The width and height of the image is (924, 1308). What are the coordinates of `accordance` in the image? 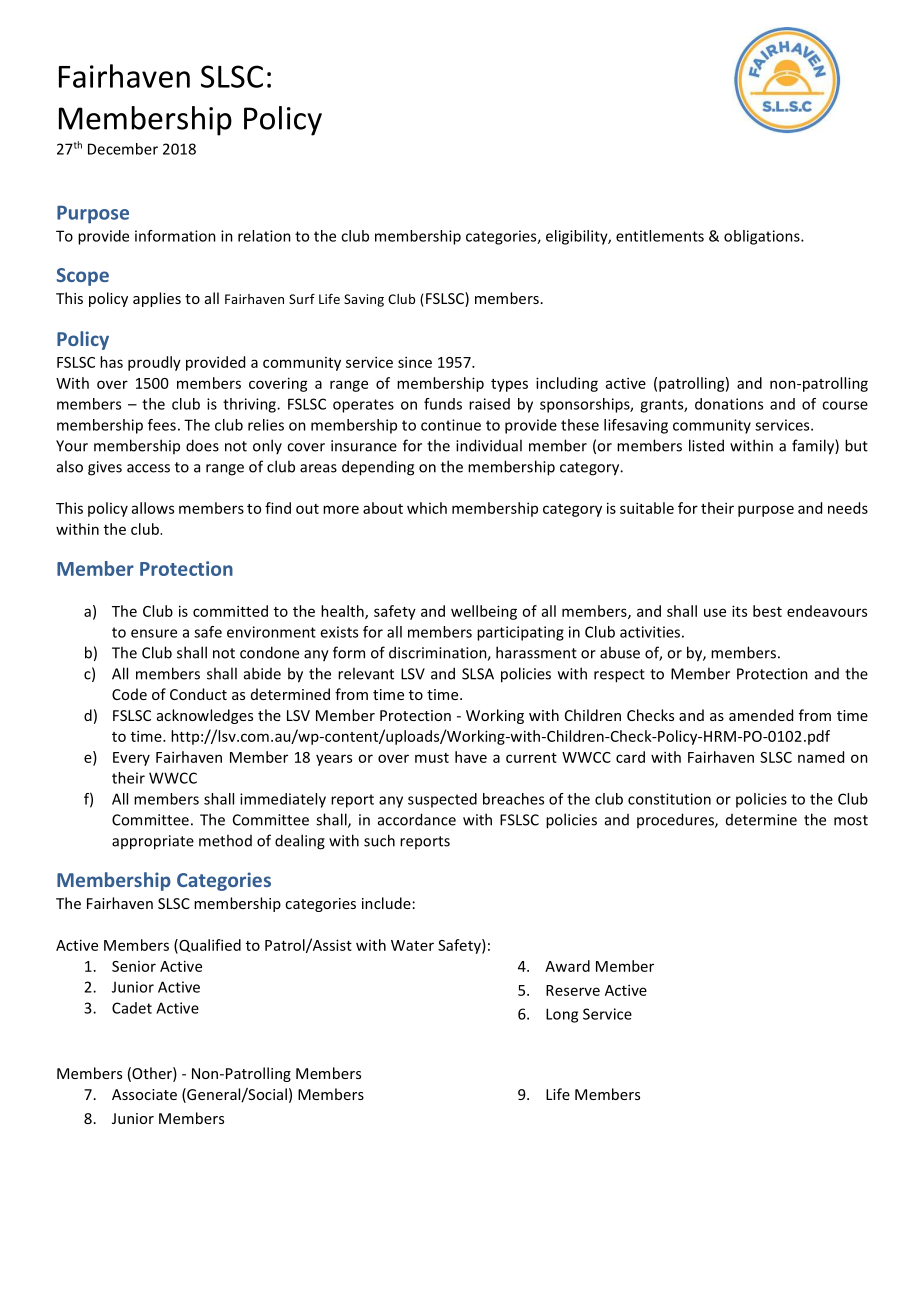 It's located at (417, 819).
